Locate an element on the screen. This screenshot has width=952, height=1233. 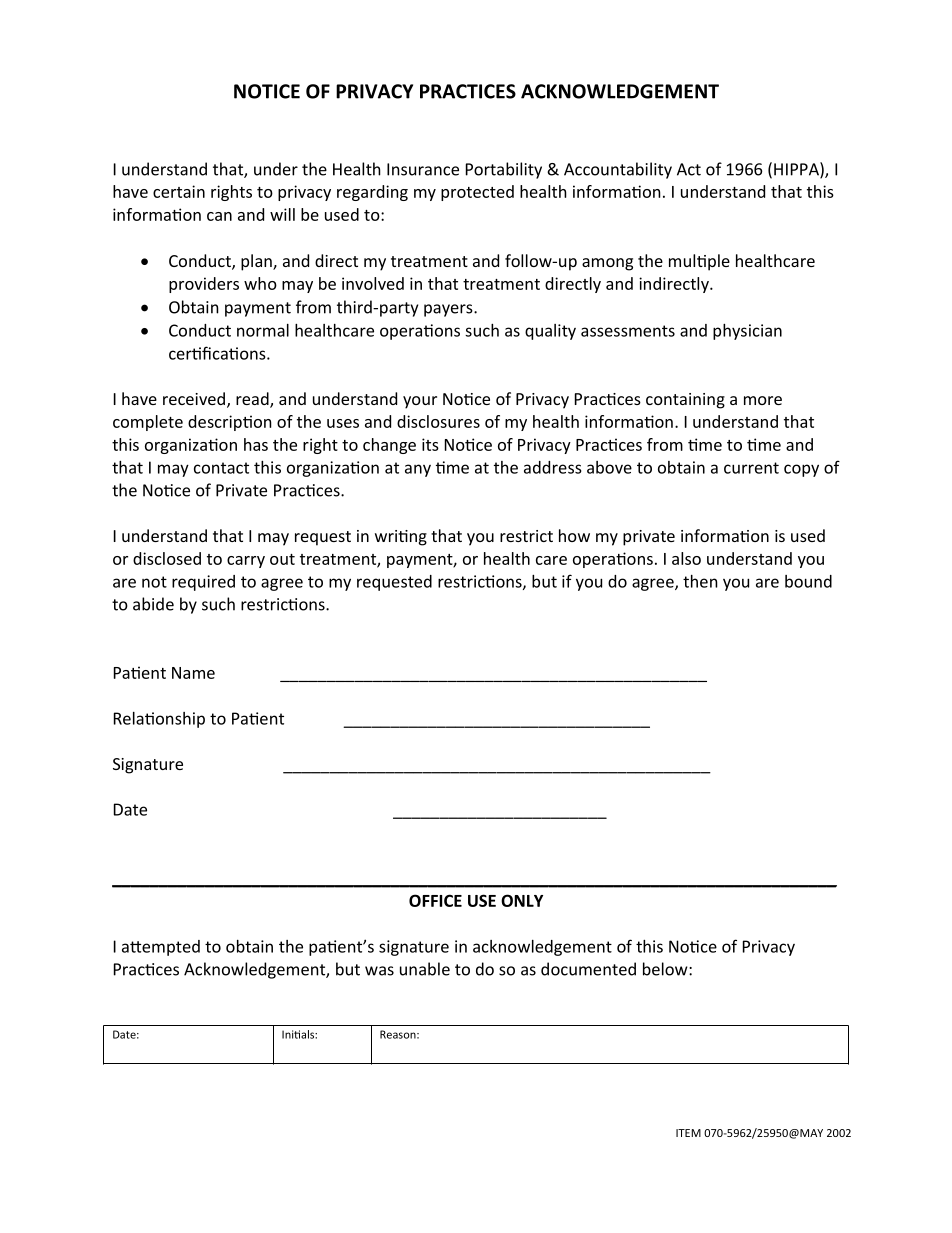
OFFICE is located at coordinates (435, 900).
